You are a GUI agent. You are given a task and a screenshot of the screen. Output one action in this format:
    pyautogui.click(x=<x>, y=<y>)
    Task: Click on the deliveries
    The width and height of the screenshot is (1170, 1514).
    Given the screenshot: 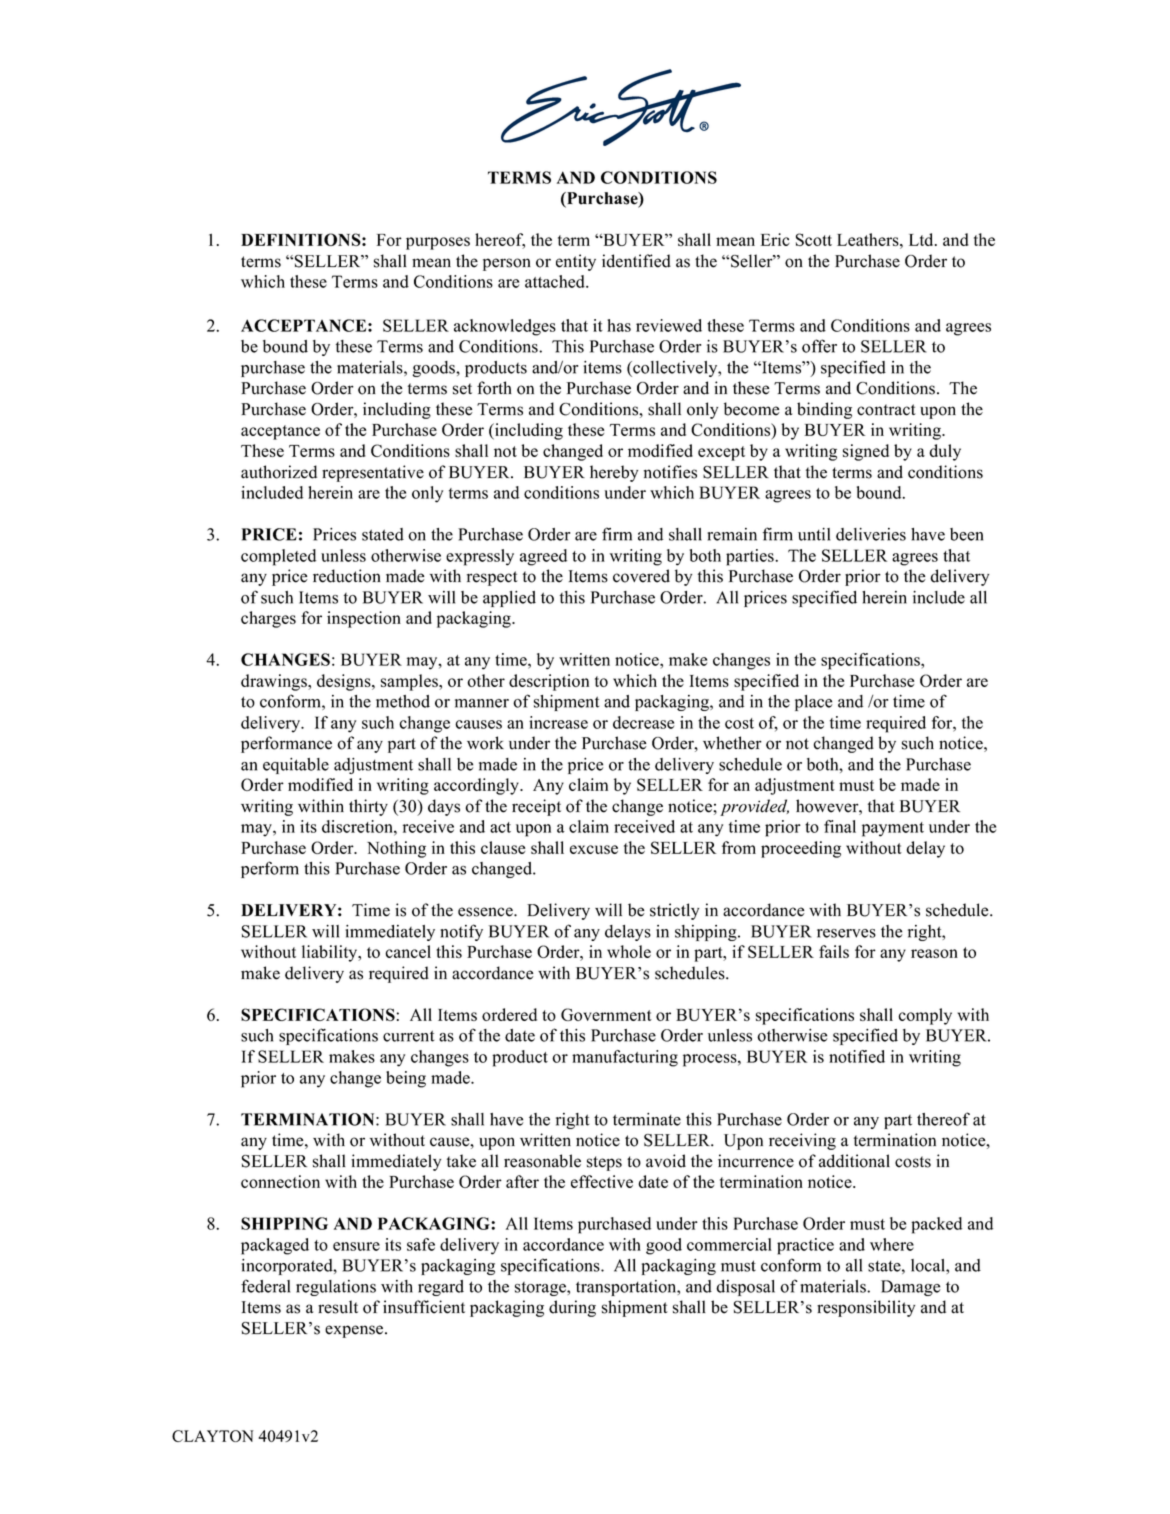 What is the action you would take?
    pyautogui.click(x=871, y=534)
